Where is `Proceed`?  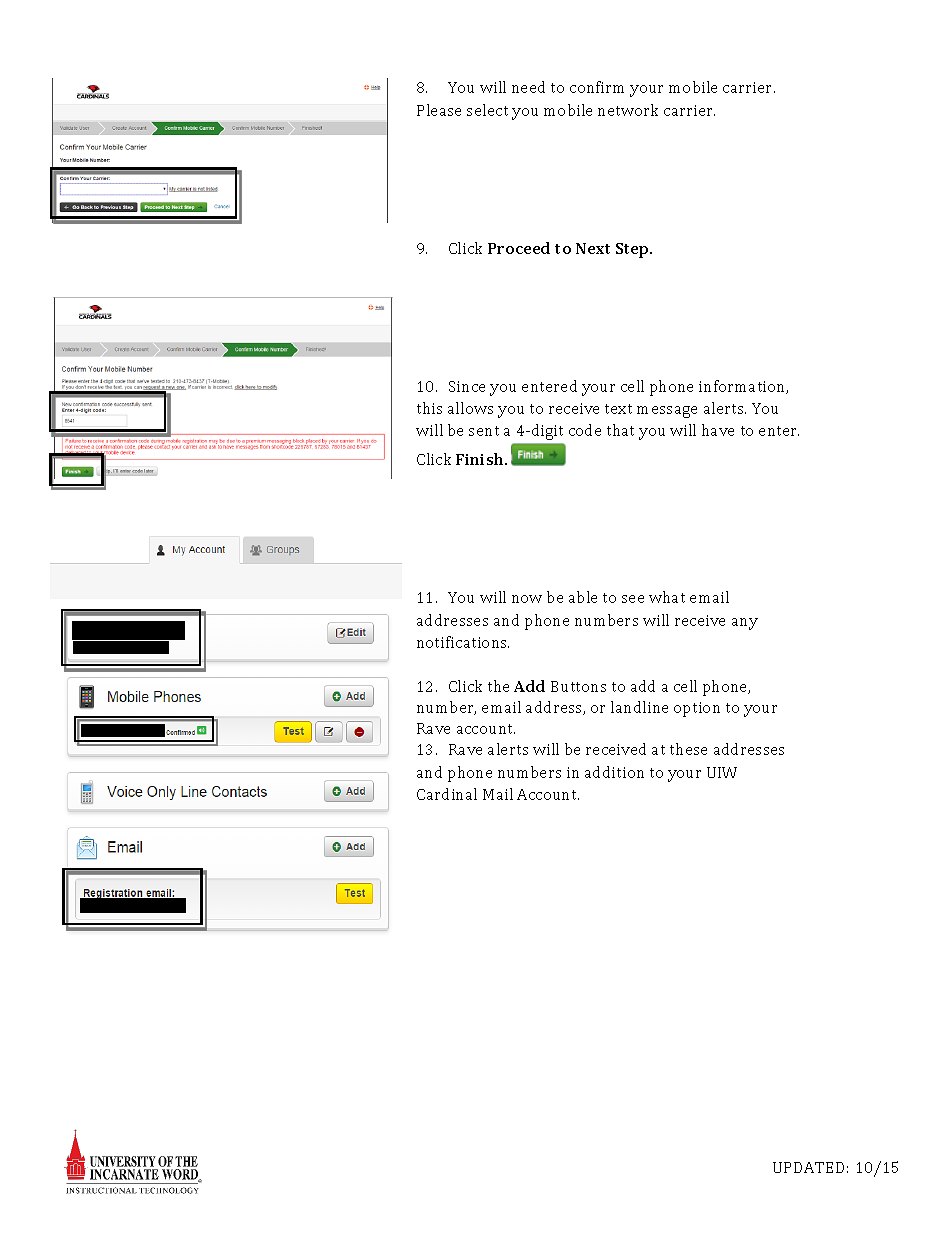 Proceed is located at coordinates (519, 248).
